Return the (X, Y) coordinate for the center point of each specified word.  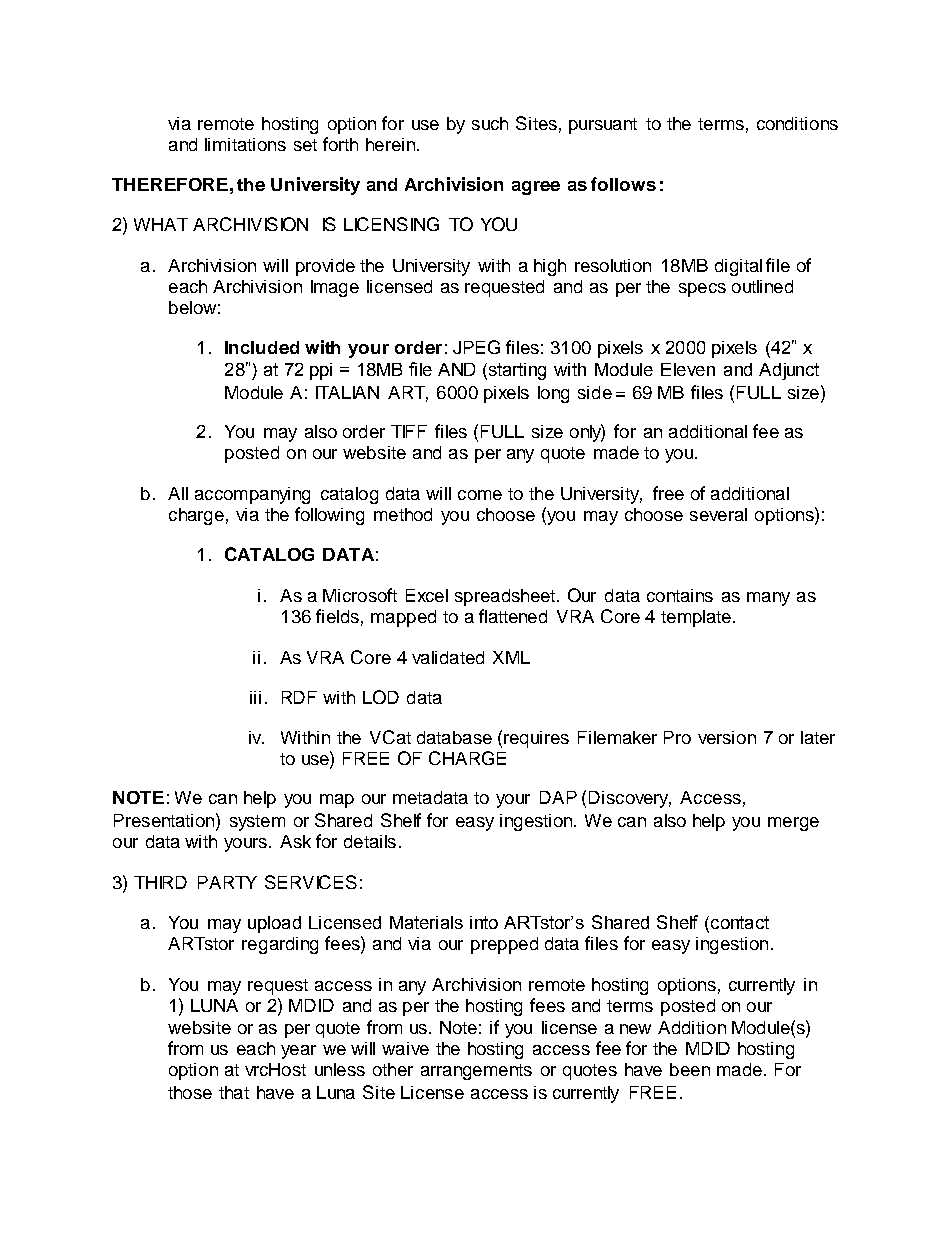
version (727, 737)
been (690, 1069)
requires (536, 739)
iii (255, 697)
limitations (245, 144)
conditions (797, 123)
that (234, 1092)
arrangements (476, 1072)
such (490, 123)
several (718, 514)
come (480, 495)
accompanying (252, 495)
